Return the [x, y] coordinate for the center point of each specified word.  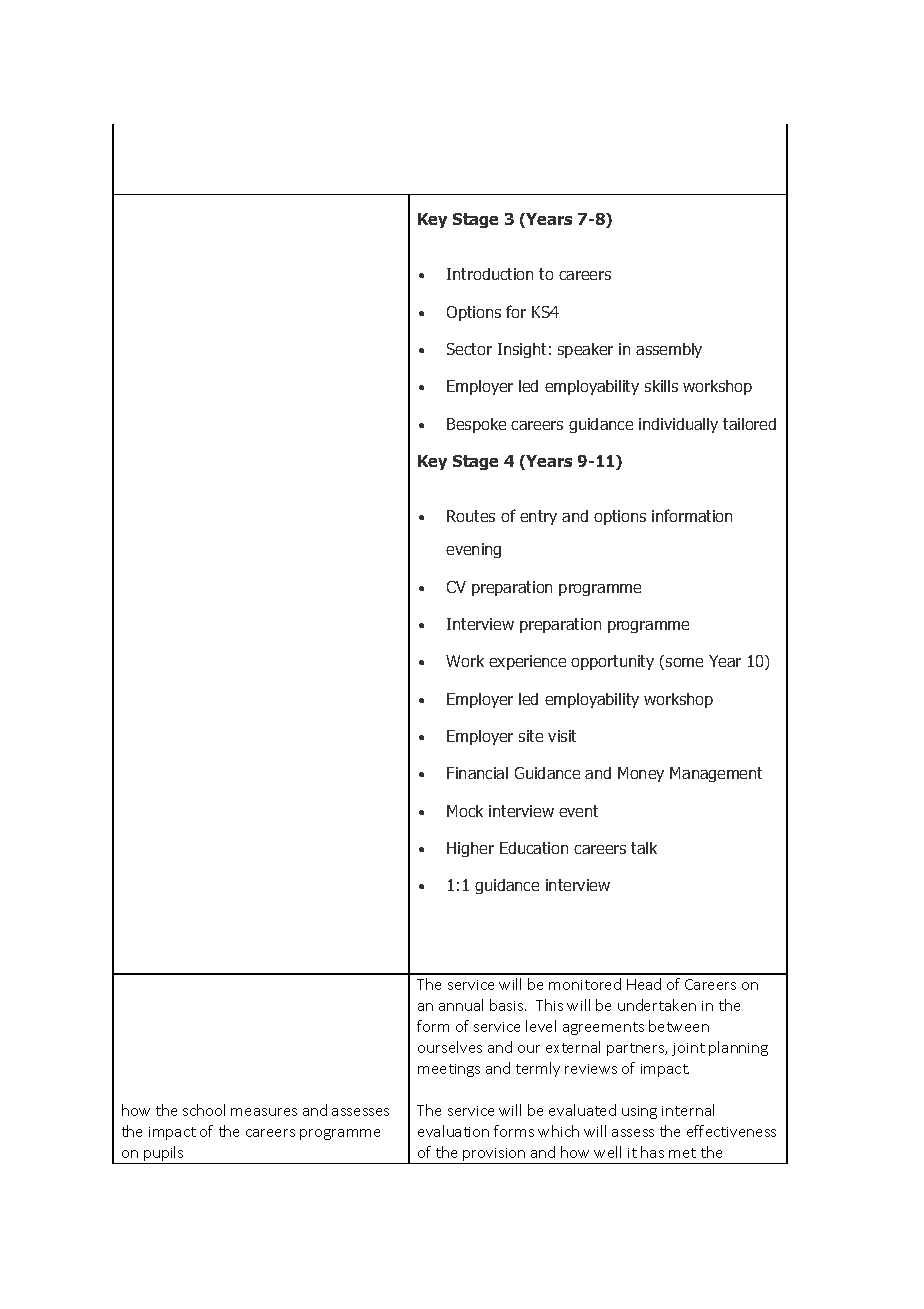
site [531, 736]
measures [264, 1112]
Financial [477, 773]
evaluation [453, 1131]
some [684, 662]
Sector [469, 349]
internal [688, 1110]
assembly [669, 350]
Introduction [490, 274]
